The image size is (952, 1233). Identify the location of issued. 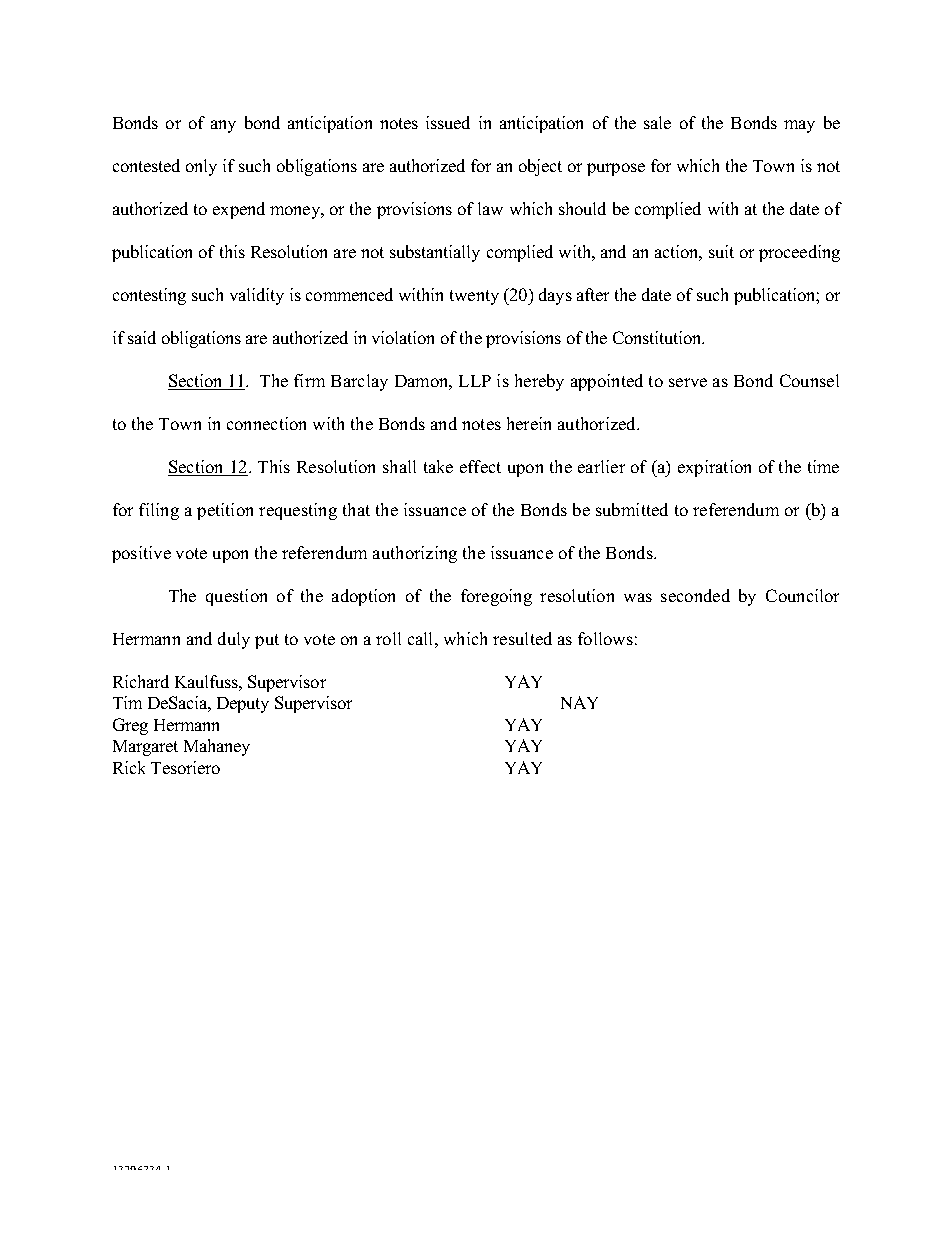
(448, 122).
